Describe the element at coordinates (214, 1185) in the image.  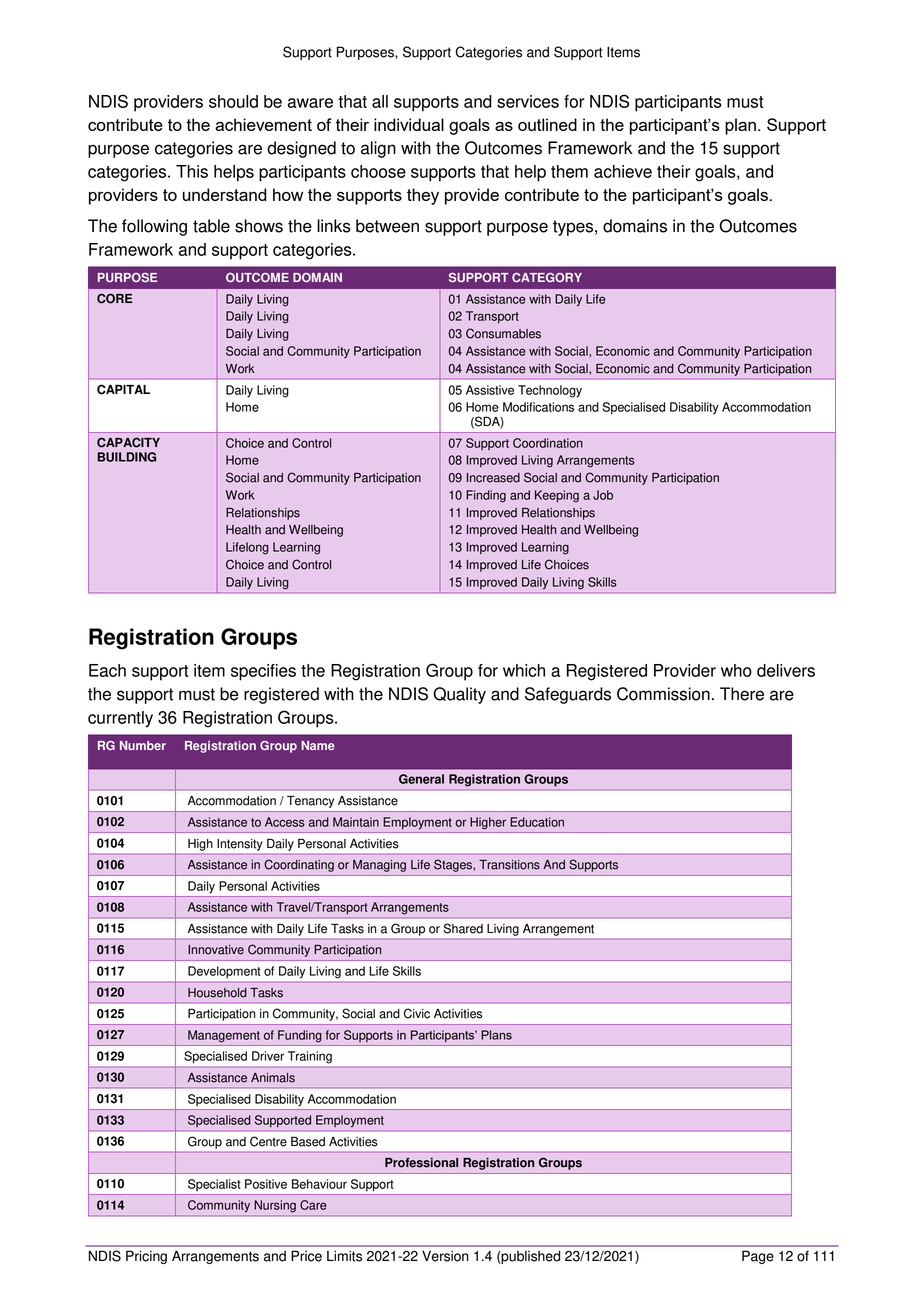
I see `Specialist` at that location.
